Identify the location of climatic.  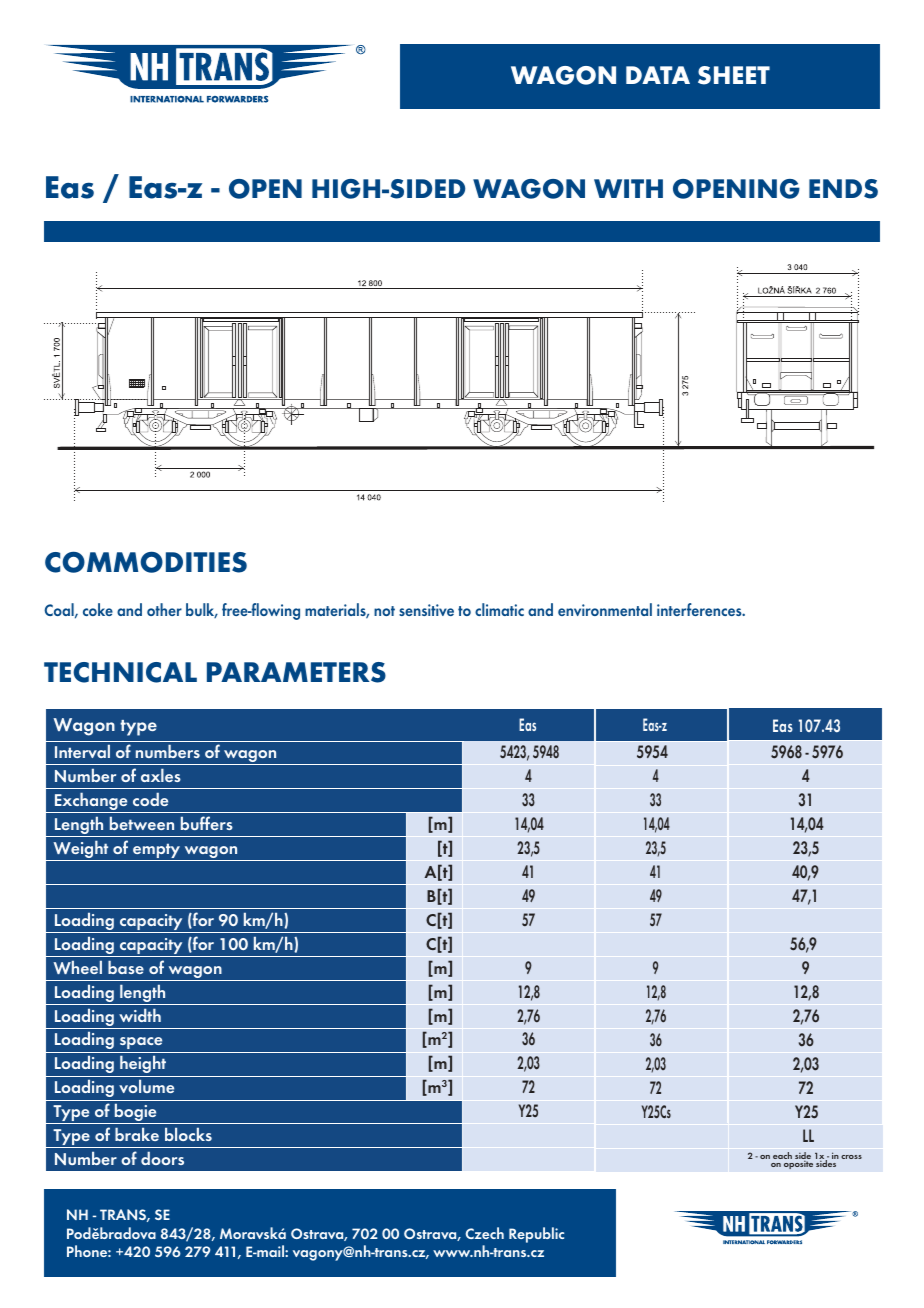
(499, 609).
